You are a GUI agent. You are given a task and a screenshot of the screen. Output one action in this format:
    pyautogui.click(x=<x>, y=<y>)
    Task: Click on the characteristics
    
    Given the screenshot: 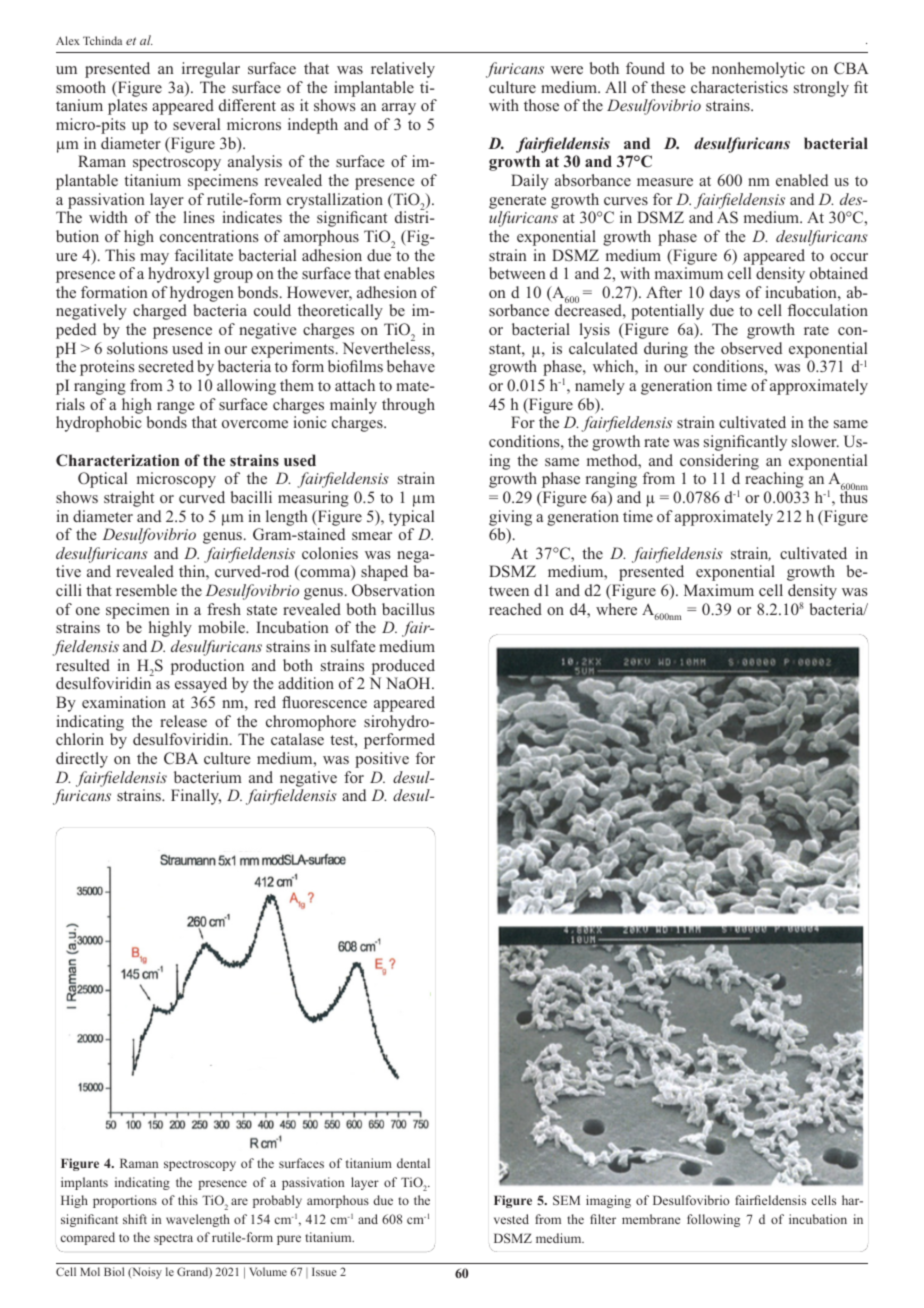 What is the action you would take?
    pyautogui.click(x=739, y=87)
